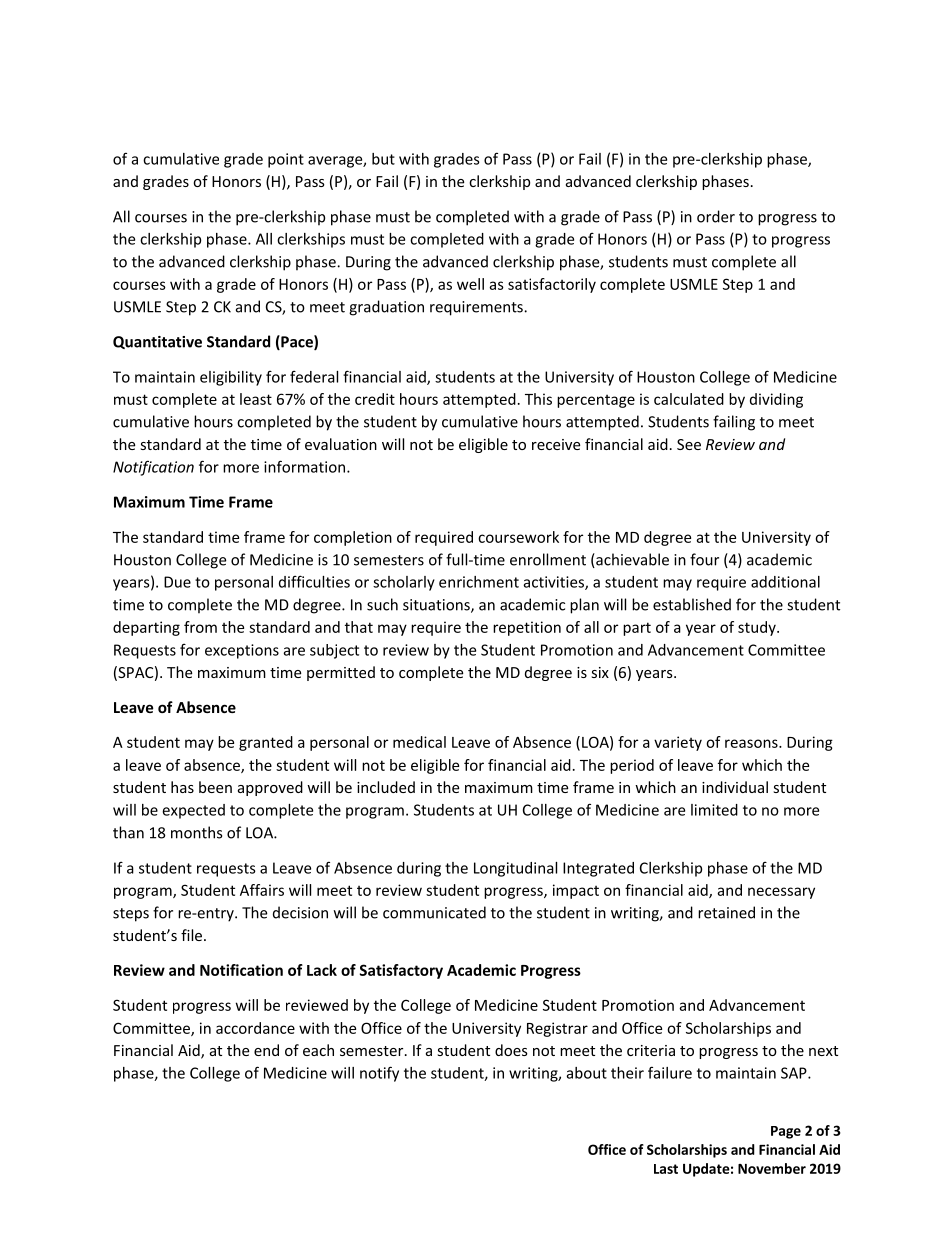  What do you see at coordinates (538, 399) in the image?
I see `This` at bounding box center [538, 399].
